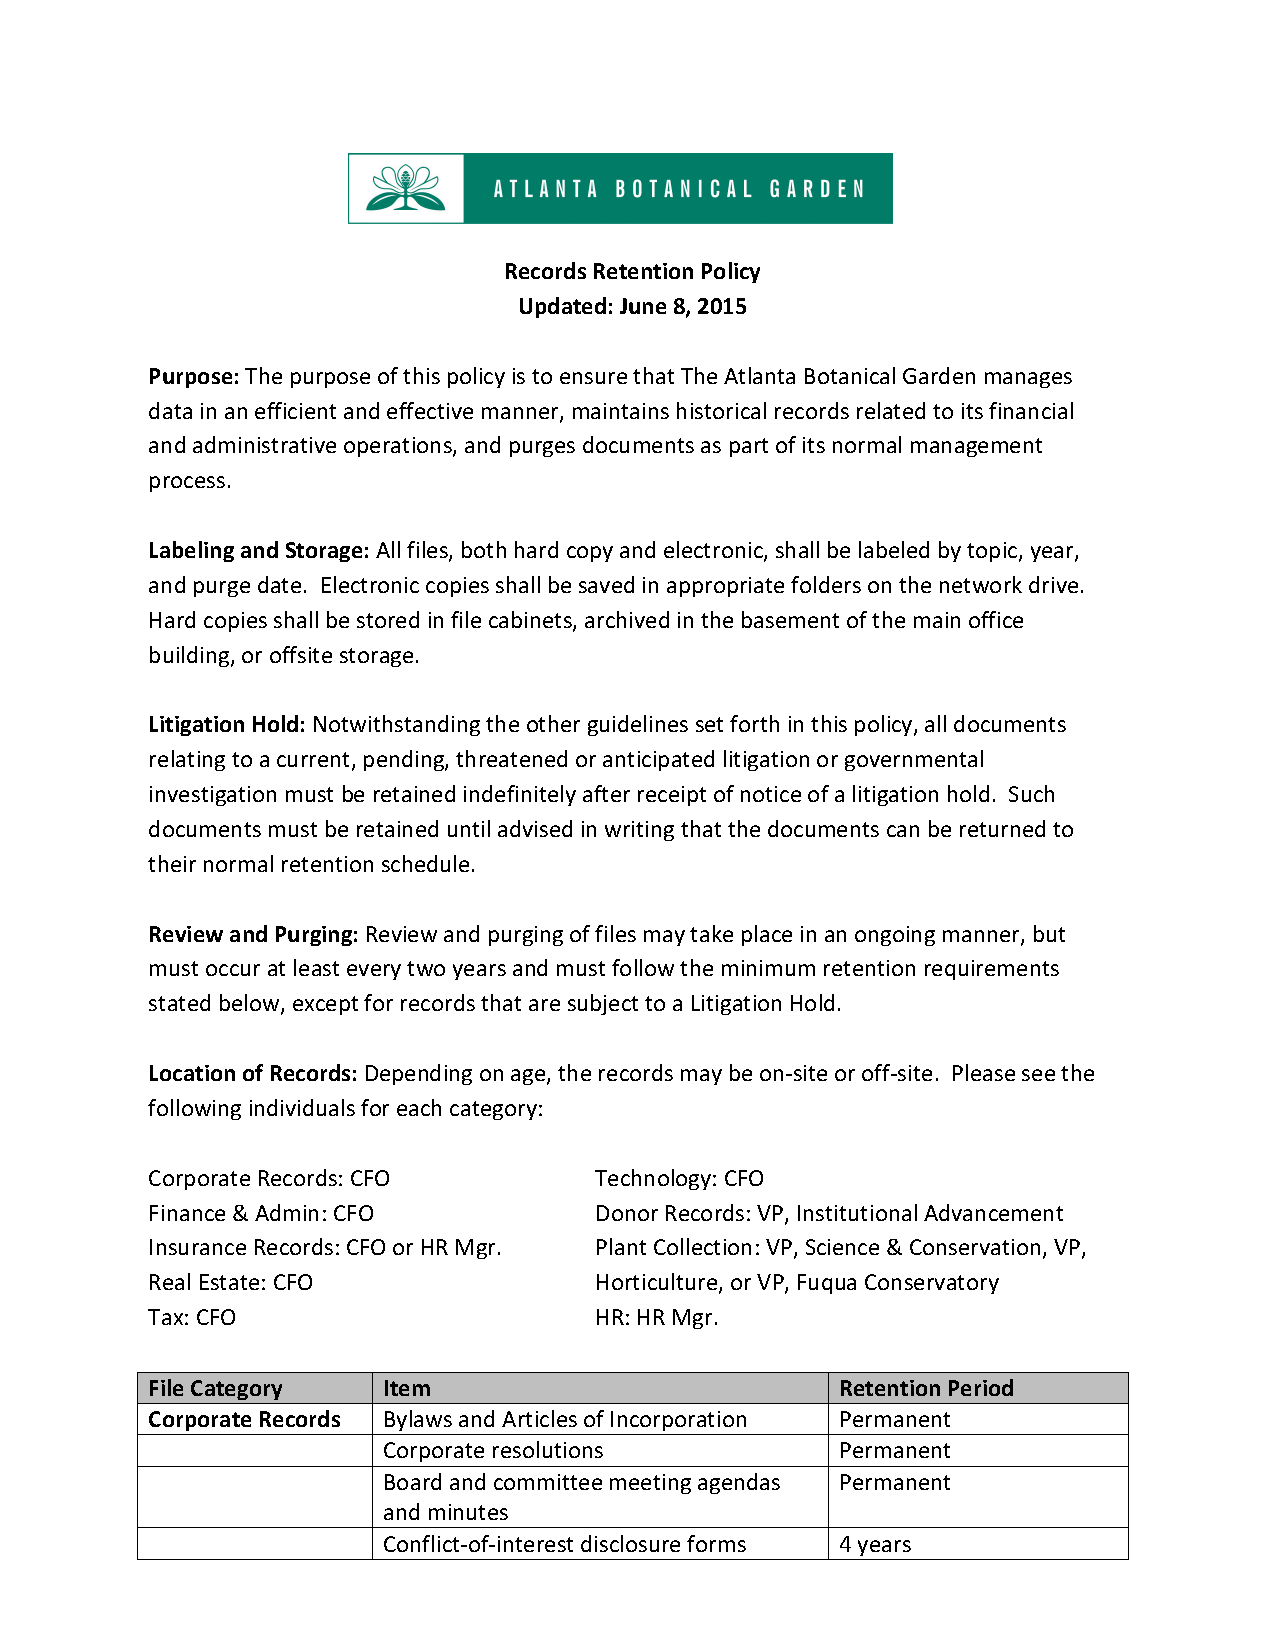  Describe the element at coordinates (627, 619) in the page. I see `archived` at that location.
